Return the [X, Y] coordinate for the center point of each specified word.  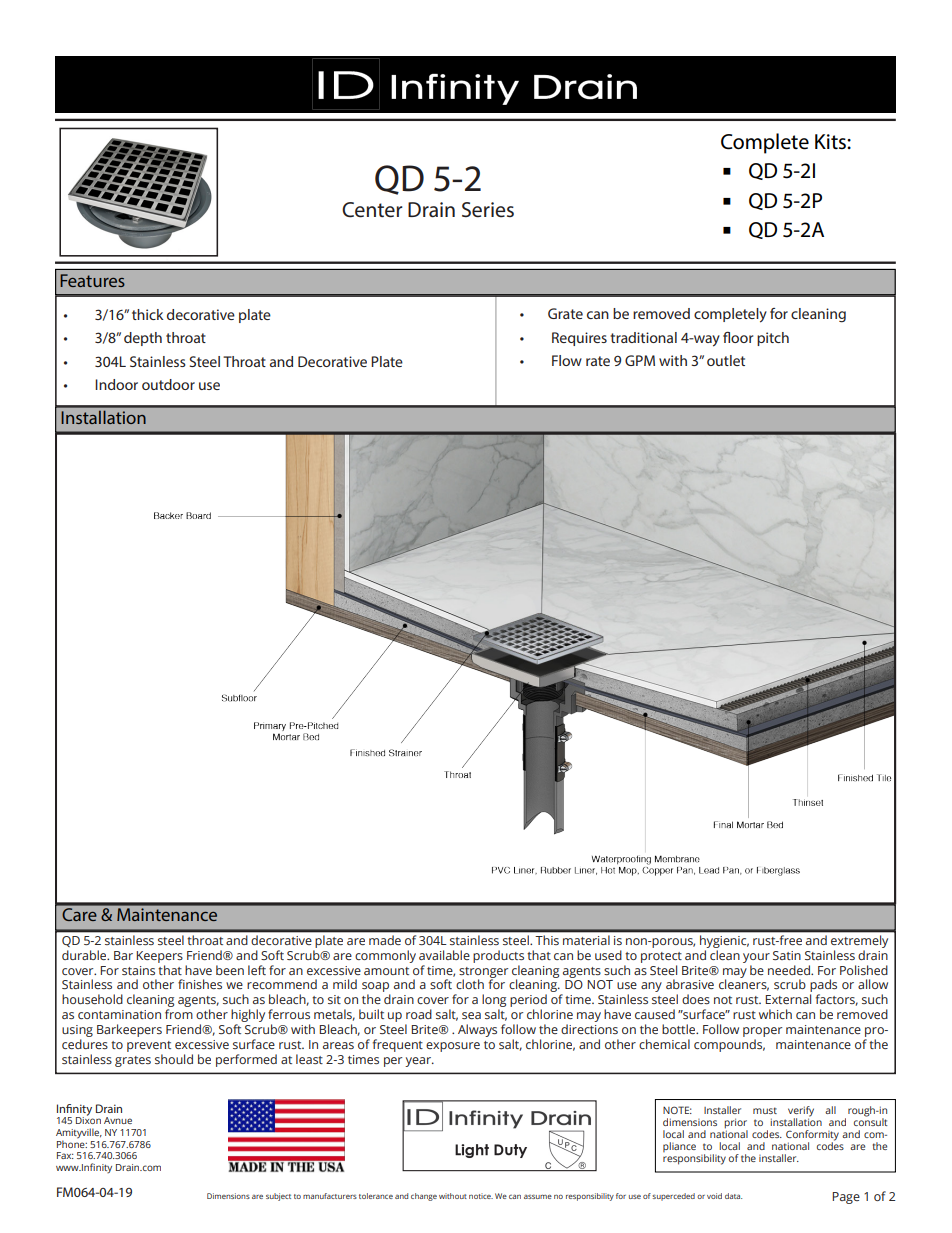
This [547, 940]
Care [79, 914]
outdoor [168, 384]
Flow [567, 360]
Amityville [79, 1134]
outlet [726, 360]
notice [481, 1196]
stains [138, 970]
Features [92, 280]
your [756, 958]
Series [488, 210]
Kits [831, 142]
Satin [787, 955]
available [444, 955]
